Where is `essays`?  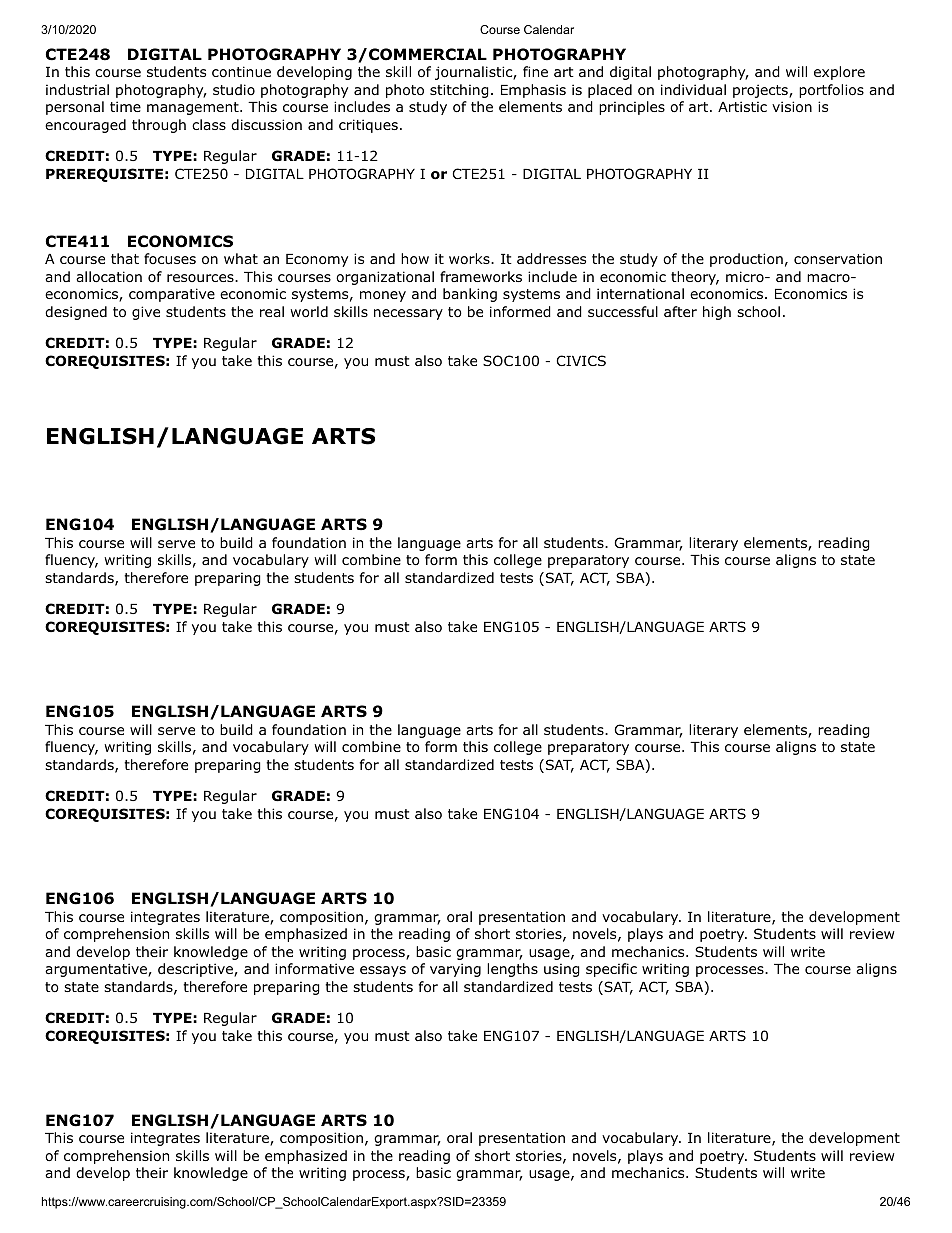 essays is located at coordinates (383, 971).
